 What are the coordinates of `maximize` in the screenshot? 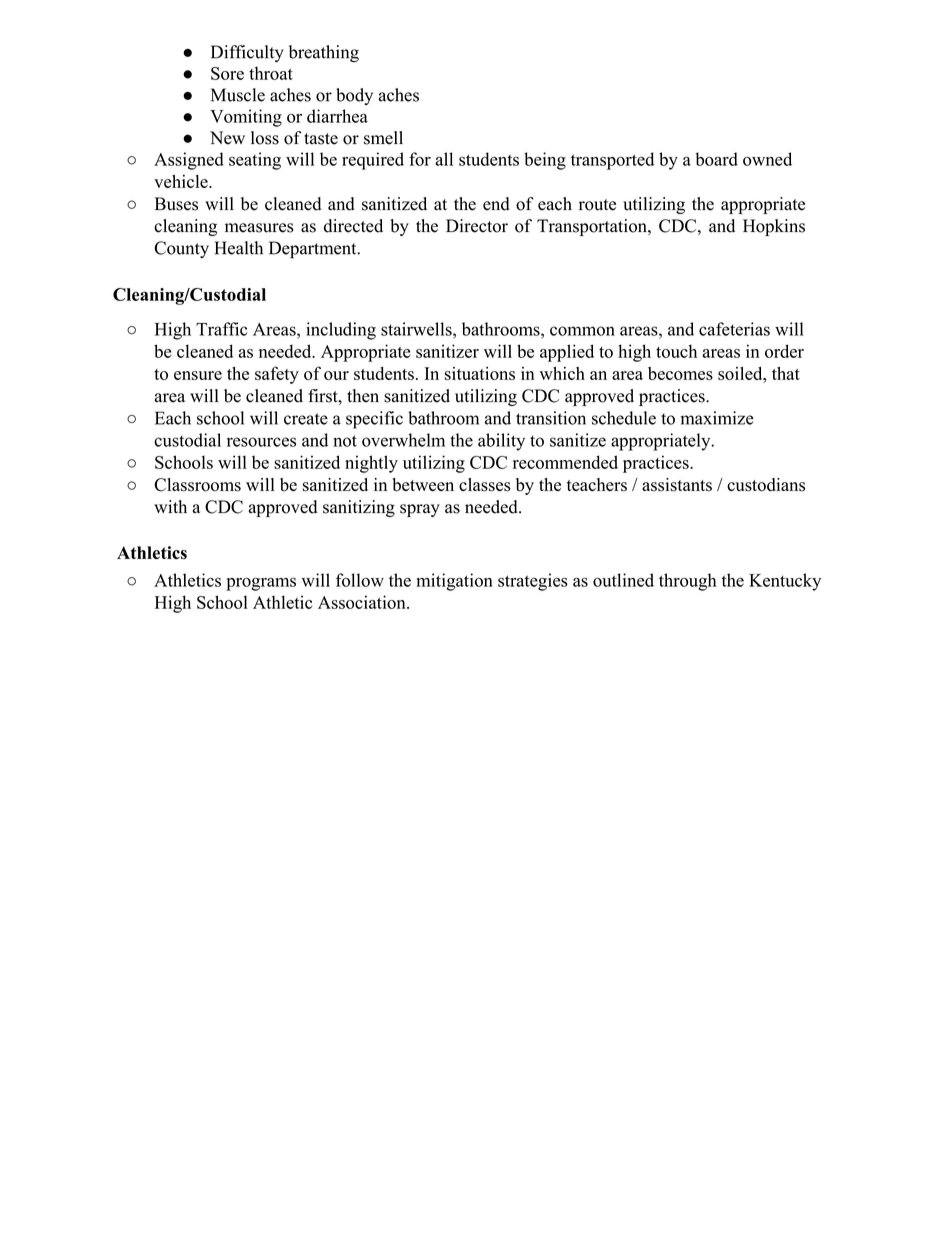 It's located at (717, 418).
